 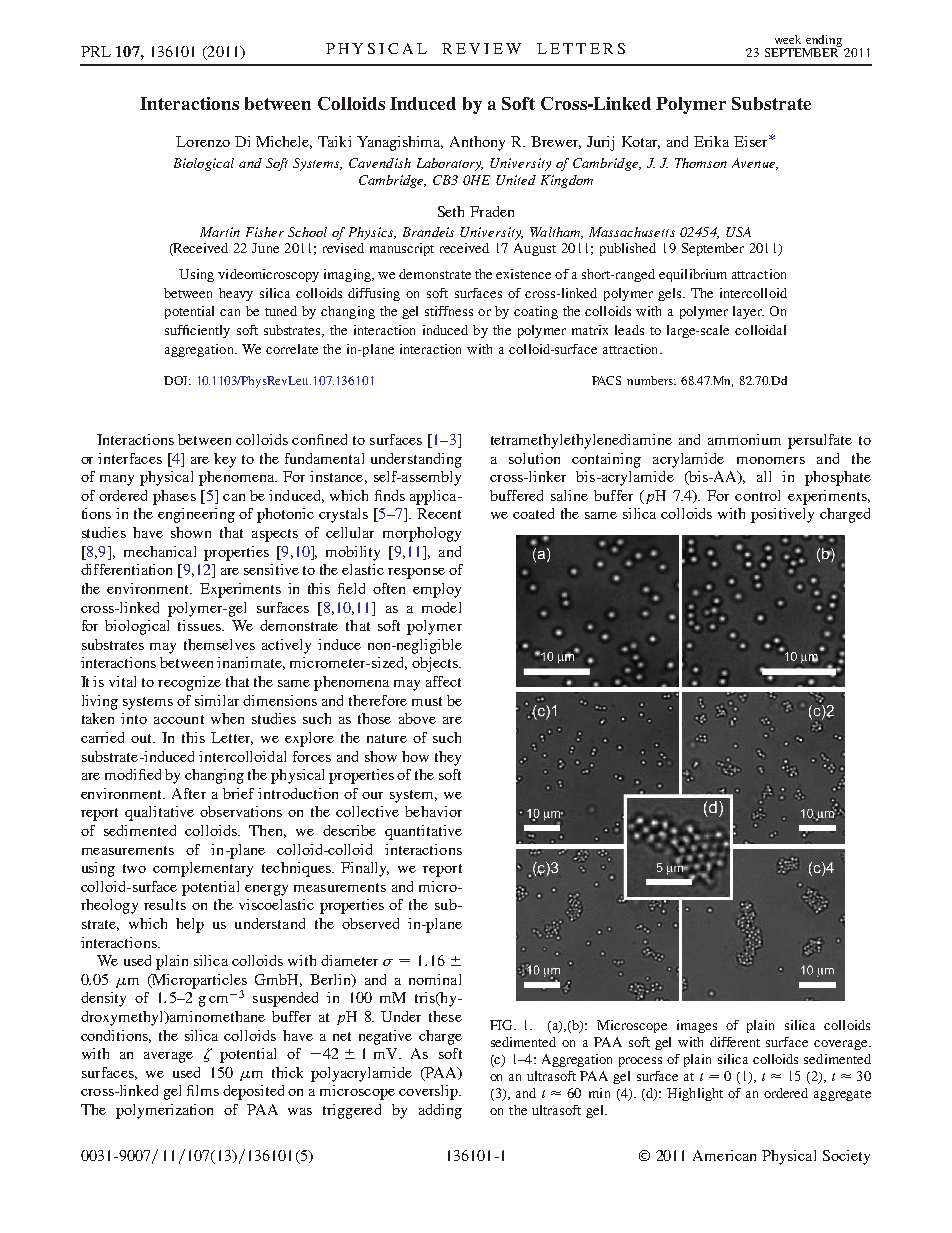 What do you see at coordinates (433, 811) in the screenshot?
I see `behavior` at bounding box center [433, 811].
